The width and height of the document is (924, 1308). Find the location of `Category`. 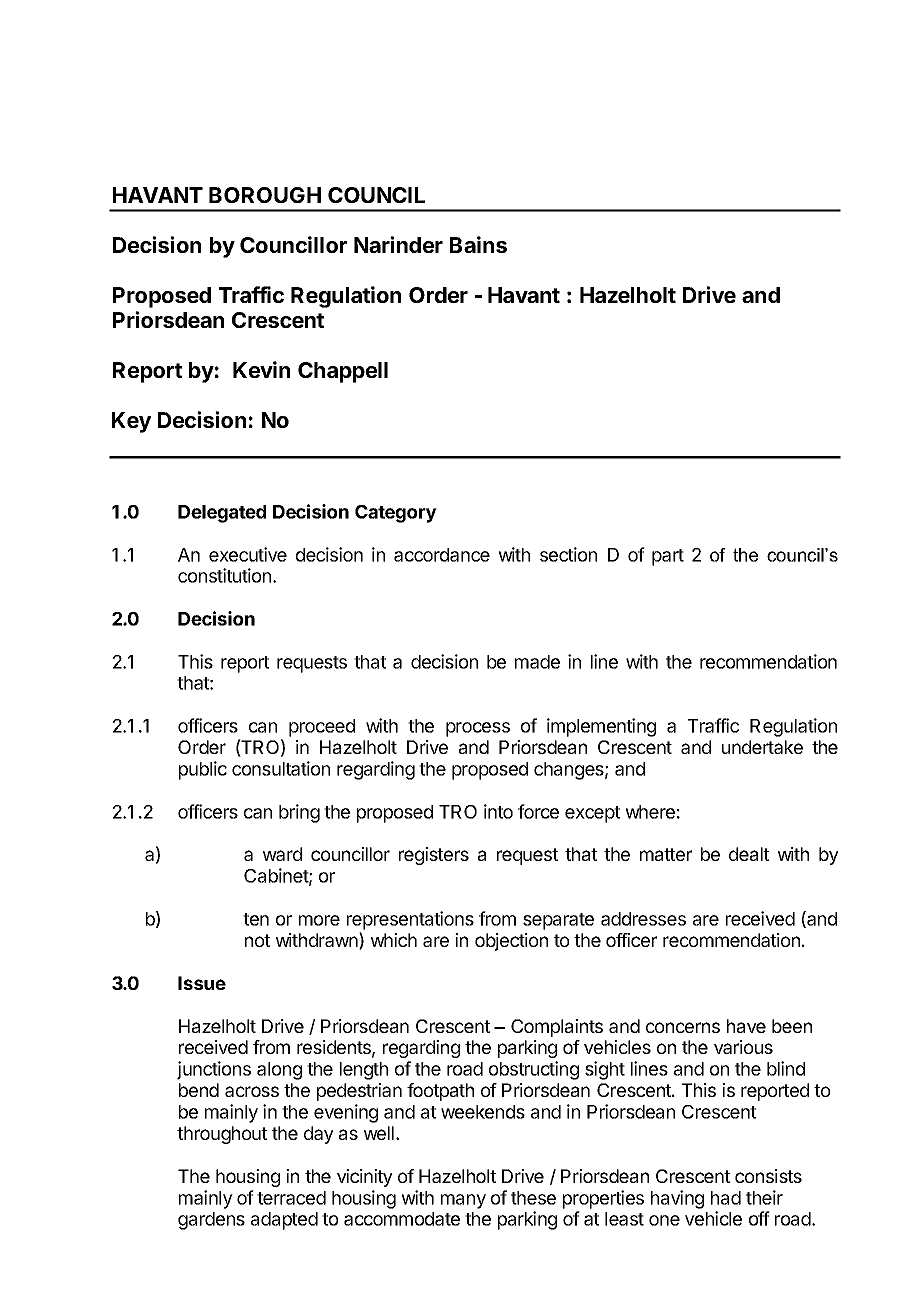

Category is located at coordinates (396, 514).
